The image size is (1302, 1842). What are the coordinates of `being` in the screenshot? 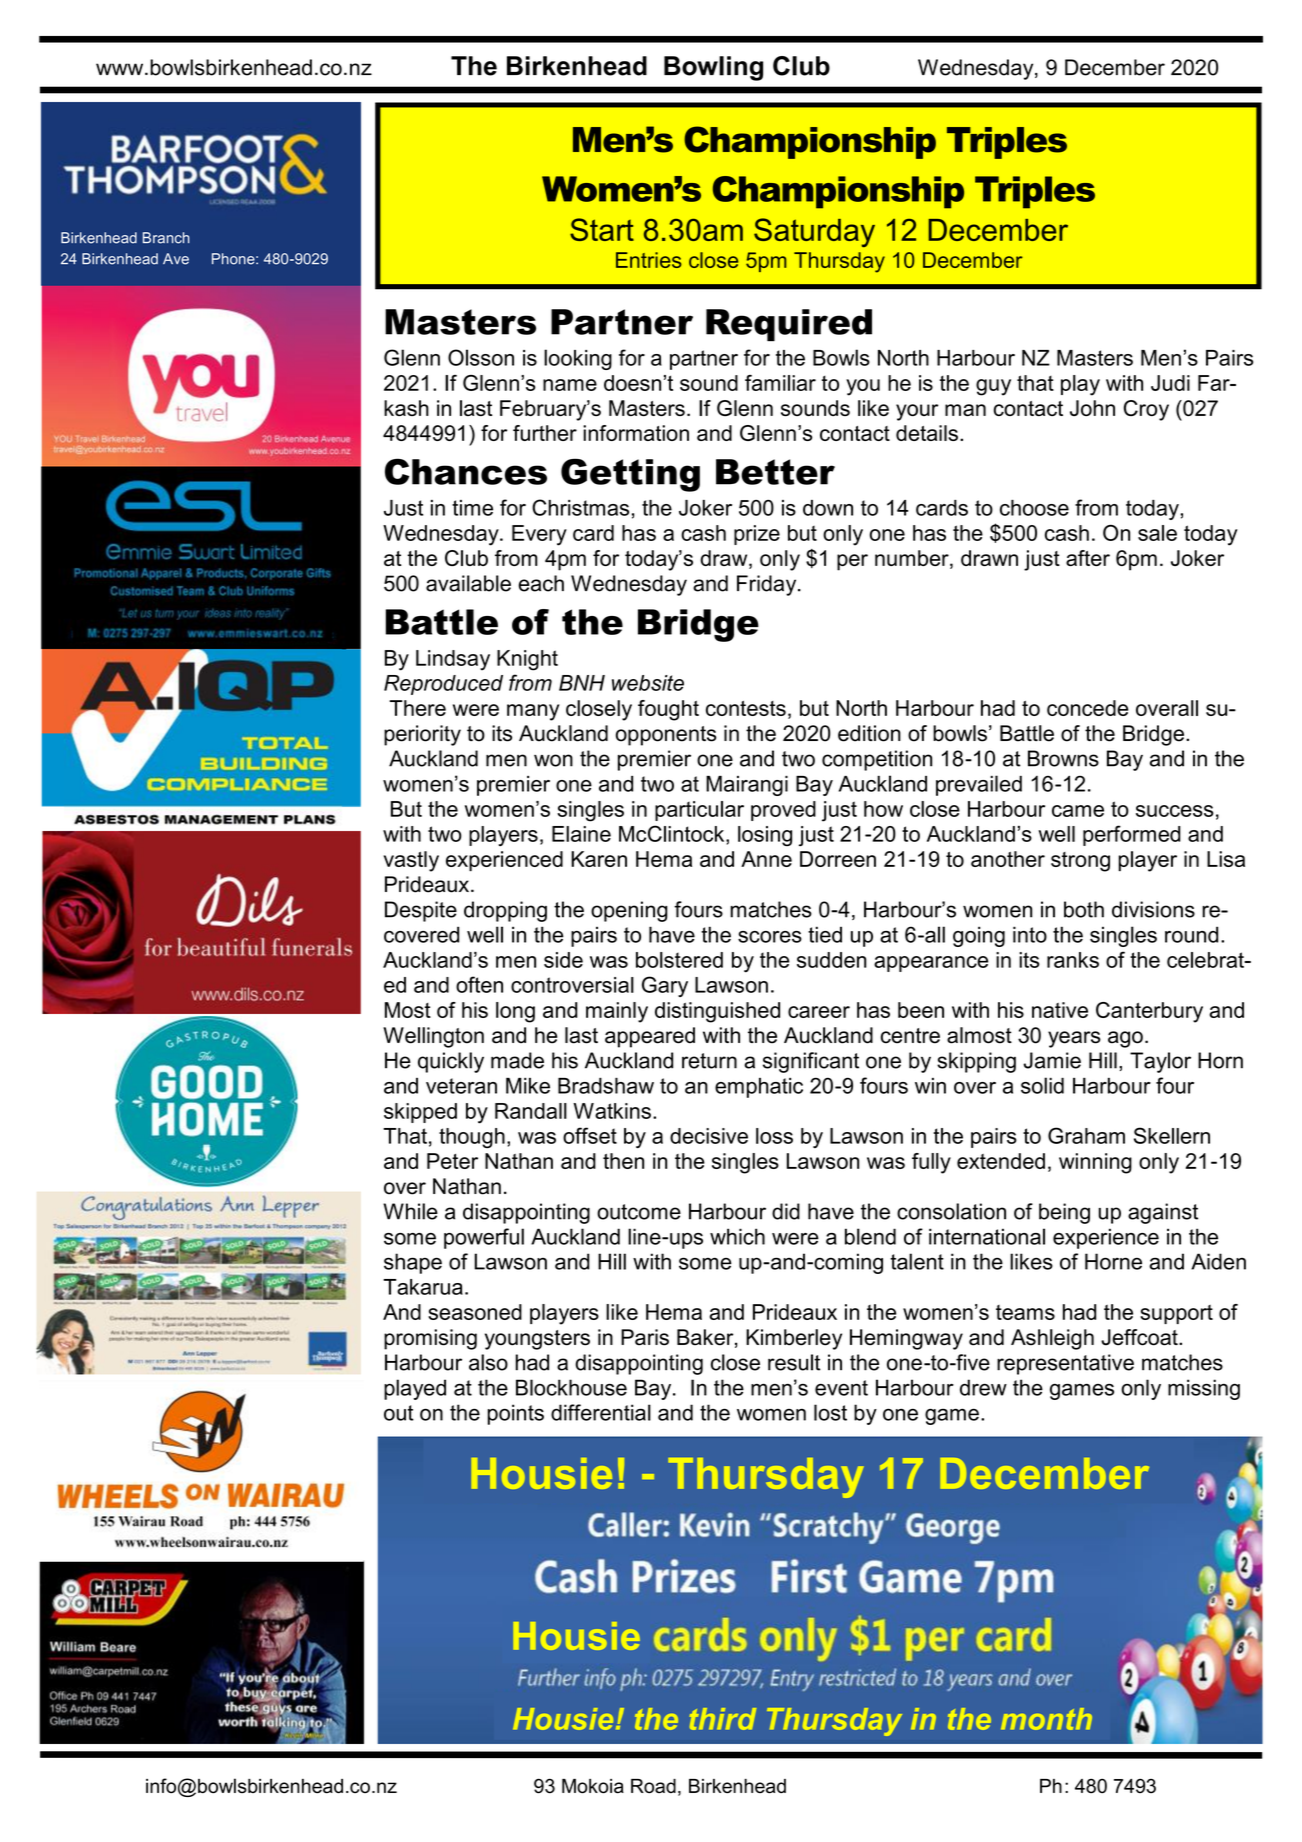 It's located at (1064, 1213).
